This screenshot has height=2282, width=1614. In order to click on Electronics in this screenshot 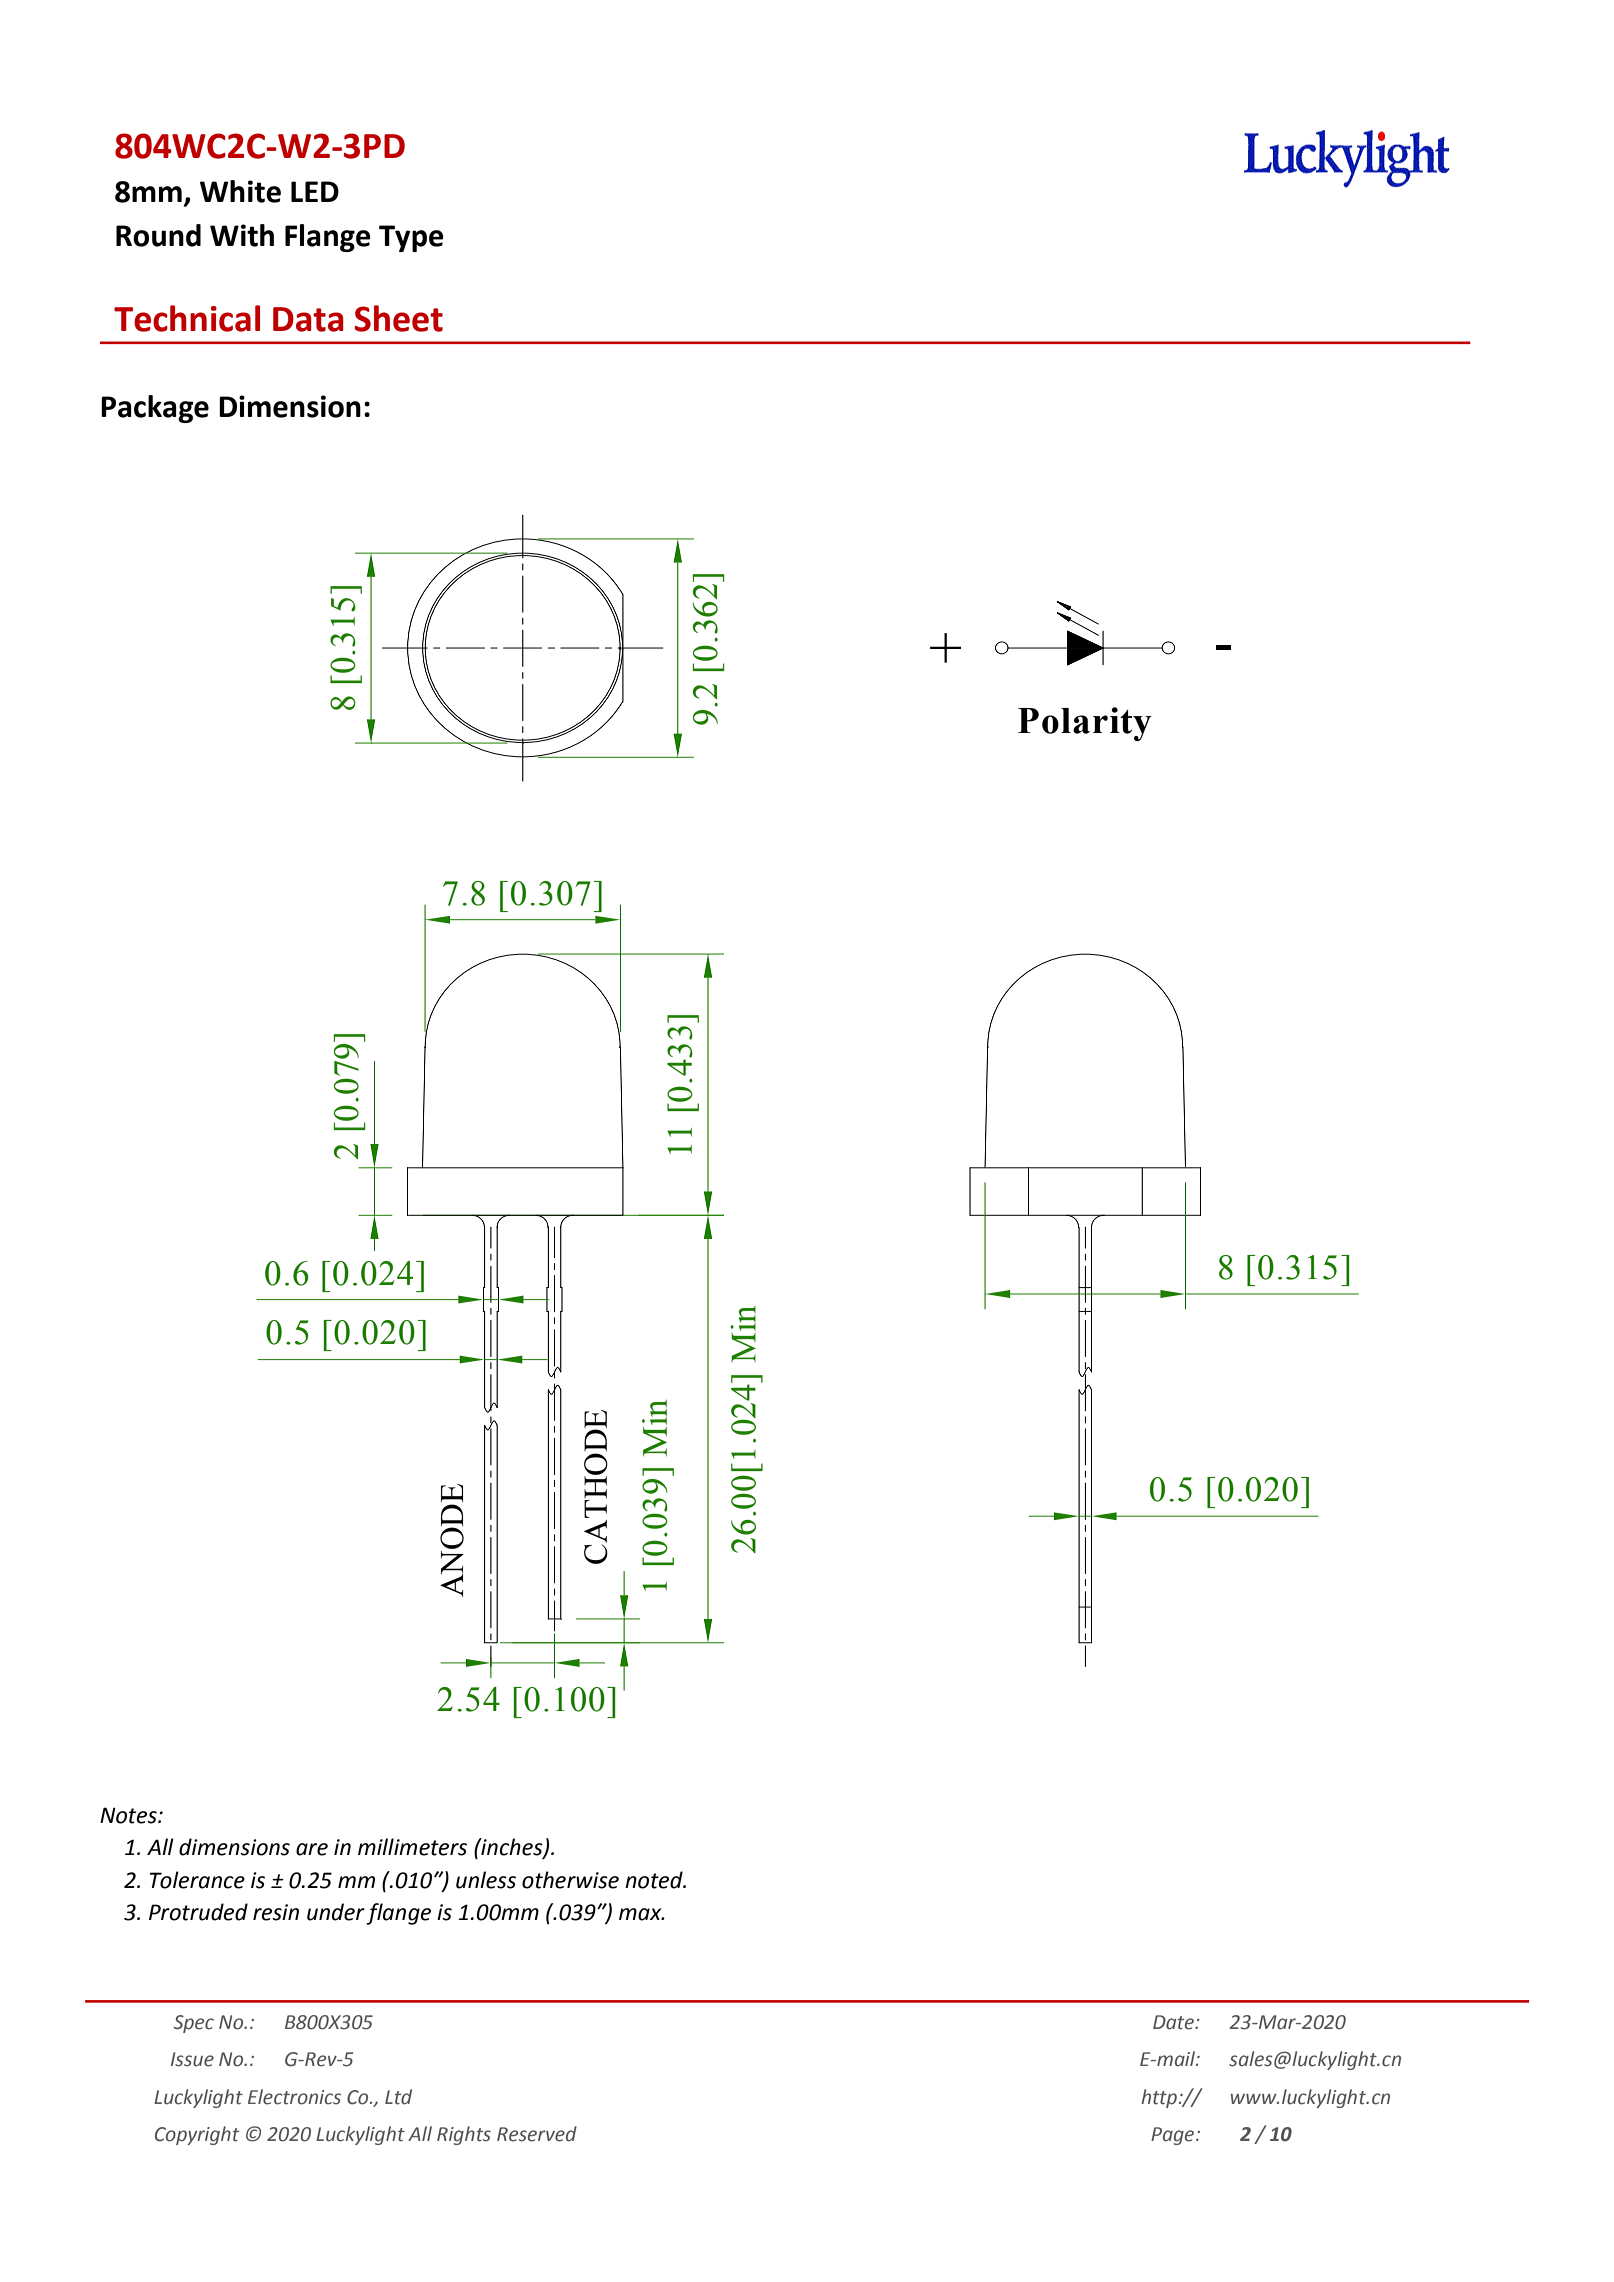, I will do `click(294, 2097)`.
